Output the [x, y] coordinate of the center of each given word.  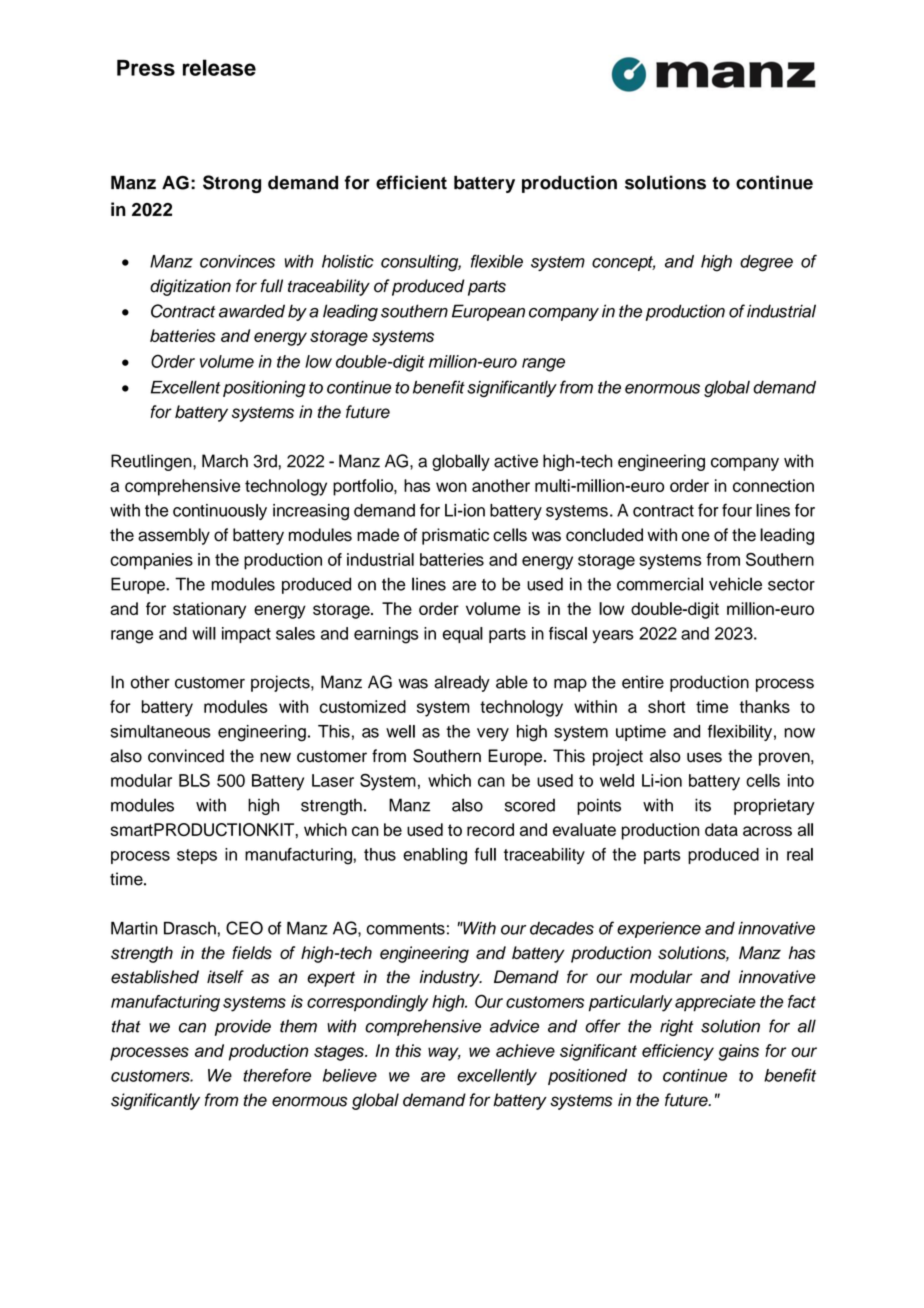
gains [739, 1052]
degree [766, 263]
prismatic [455, 536]
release [219, 67]
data [721, 829]
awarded [252, 311]
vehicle [735, 584]
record [490, 829]
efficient [411, 182]
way [444, 1054]
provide [243, 1027]
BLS [194, 780]
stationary [209, 610]
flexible [497, 261]
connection [773, 485]
